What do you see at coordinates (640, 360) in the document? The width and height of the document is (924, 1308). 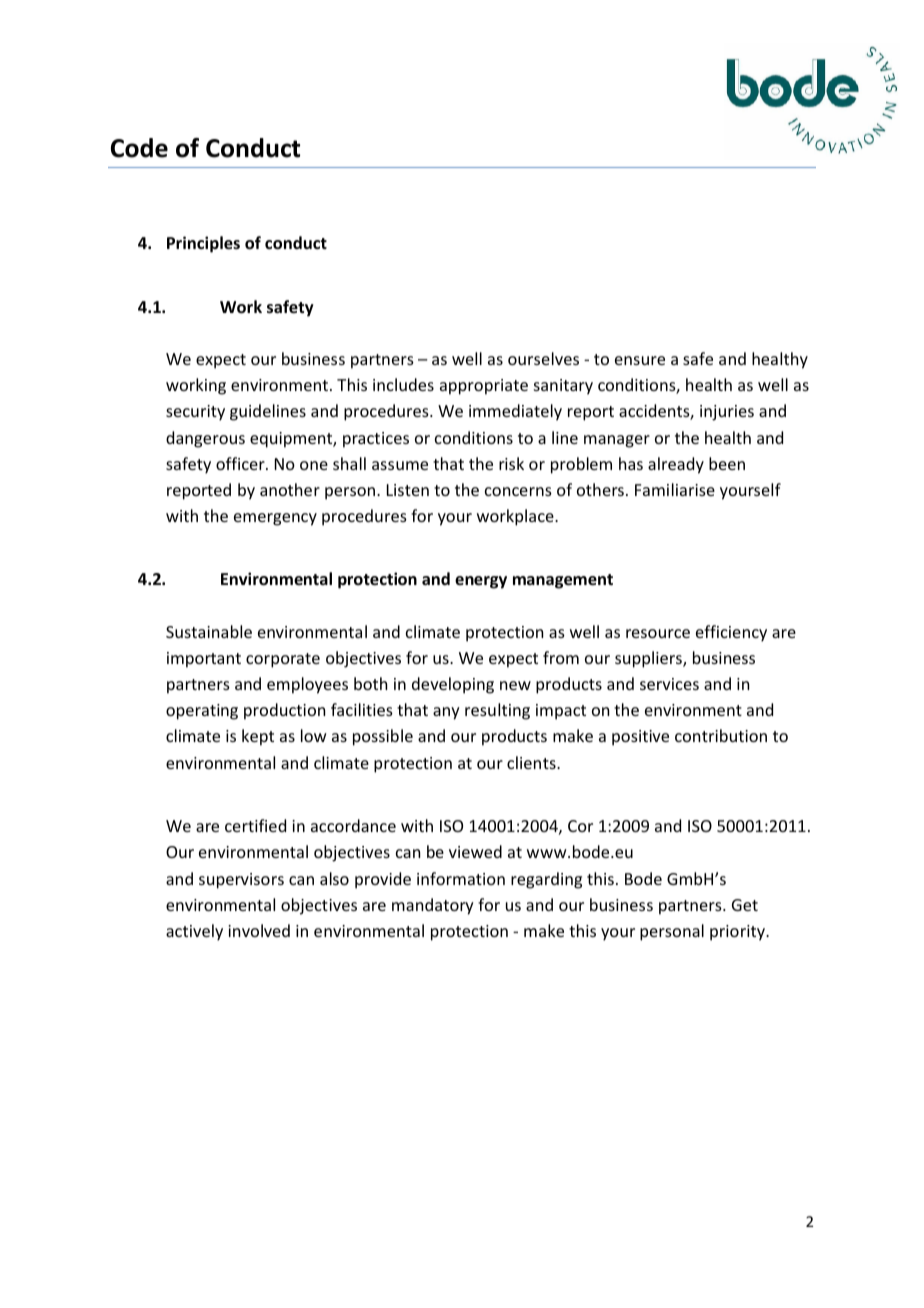 I see `ensure` at bounding box center [640, 360].
